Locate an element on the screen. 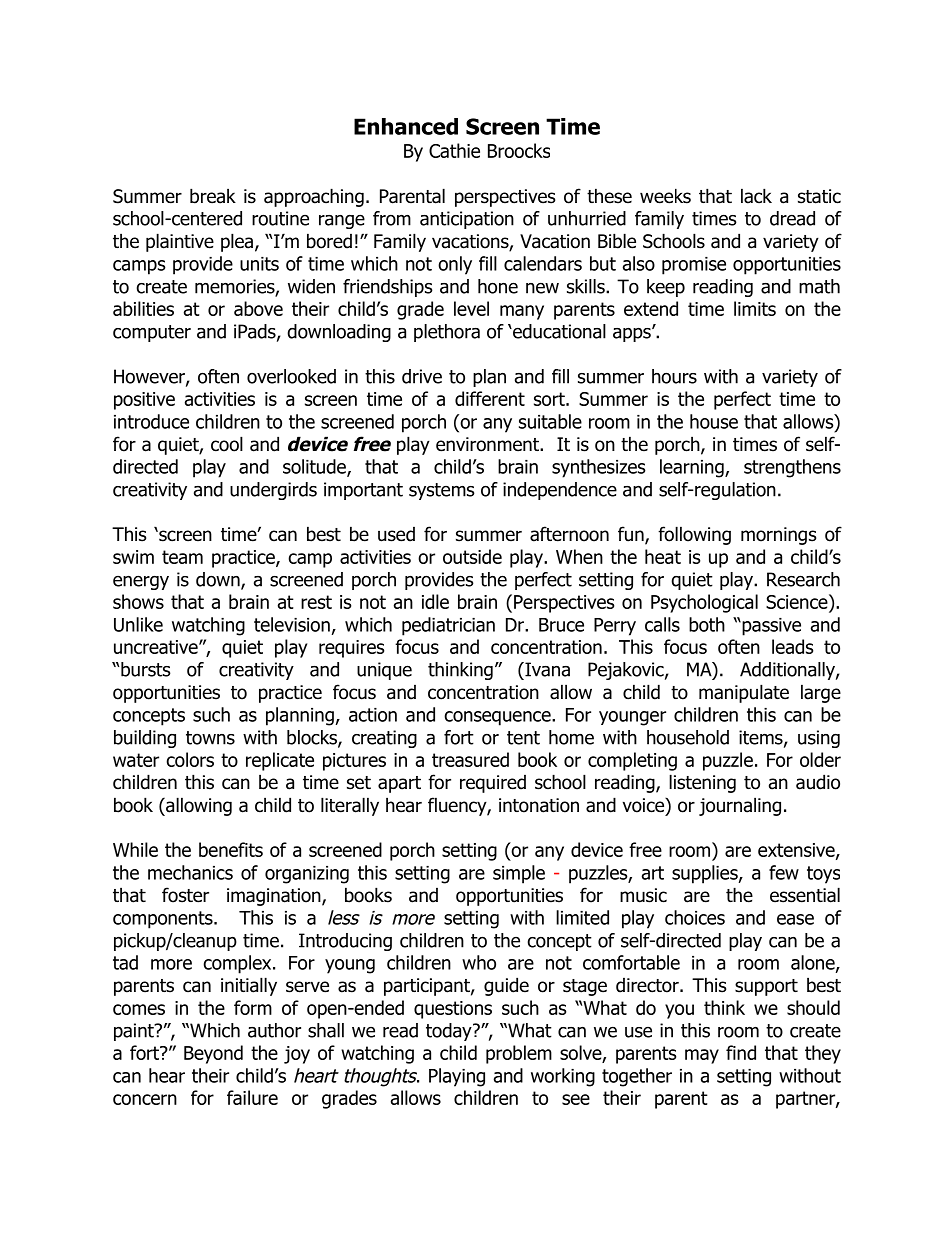  positive is located at coordinates (144, 401).
